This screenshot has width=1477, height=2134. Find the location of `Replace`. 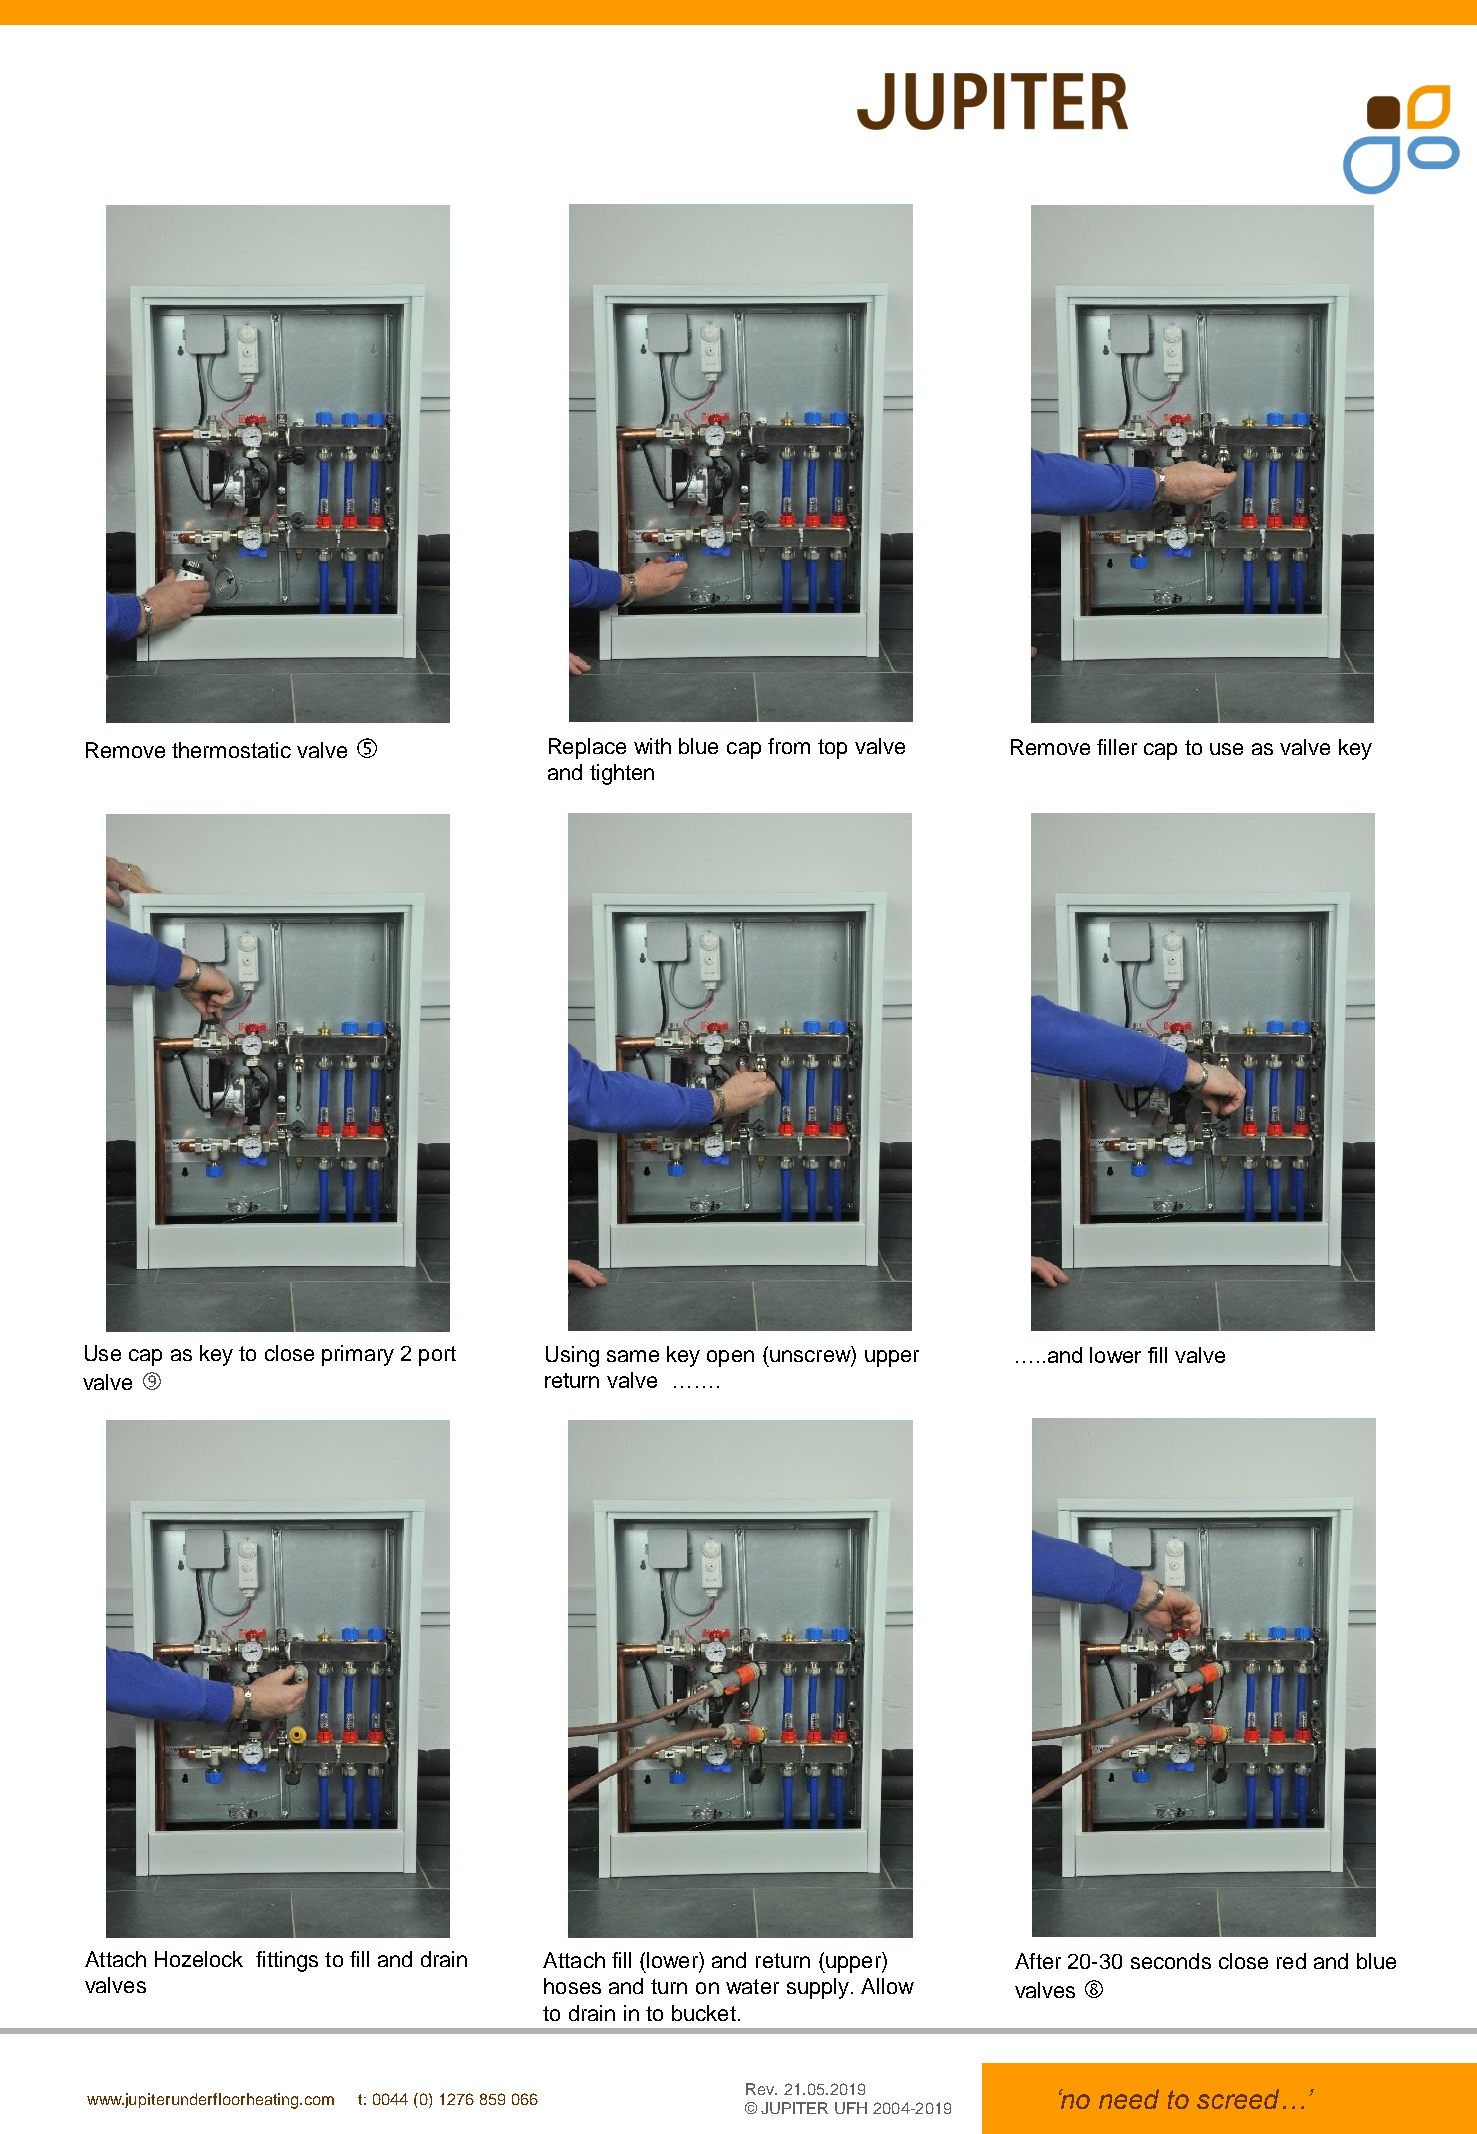

Replace is located at coordinates (587, 748).
